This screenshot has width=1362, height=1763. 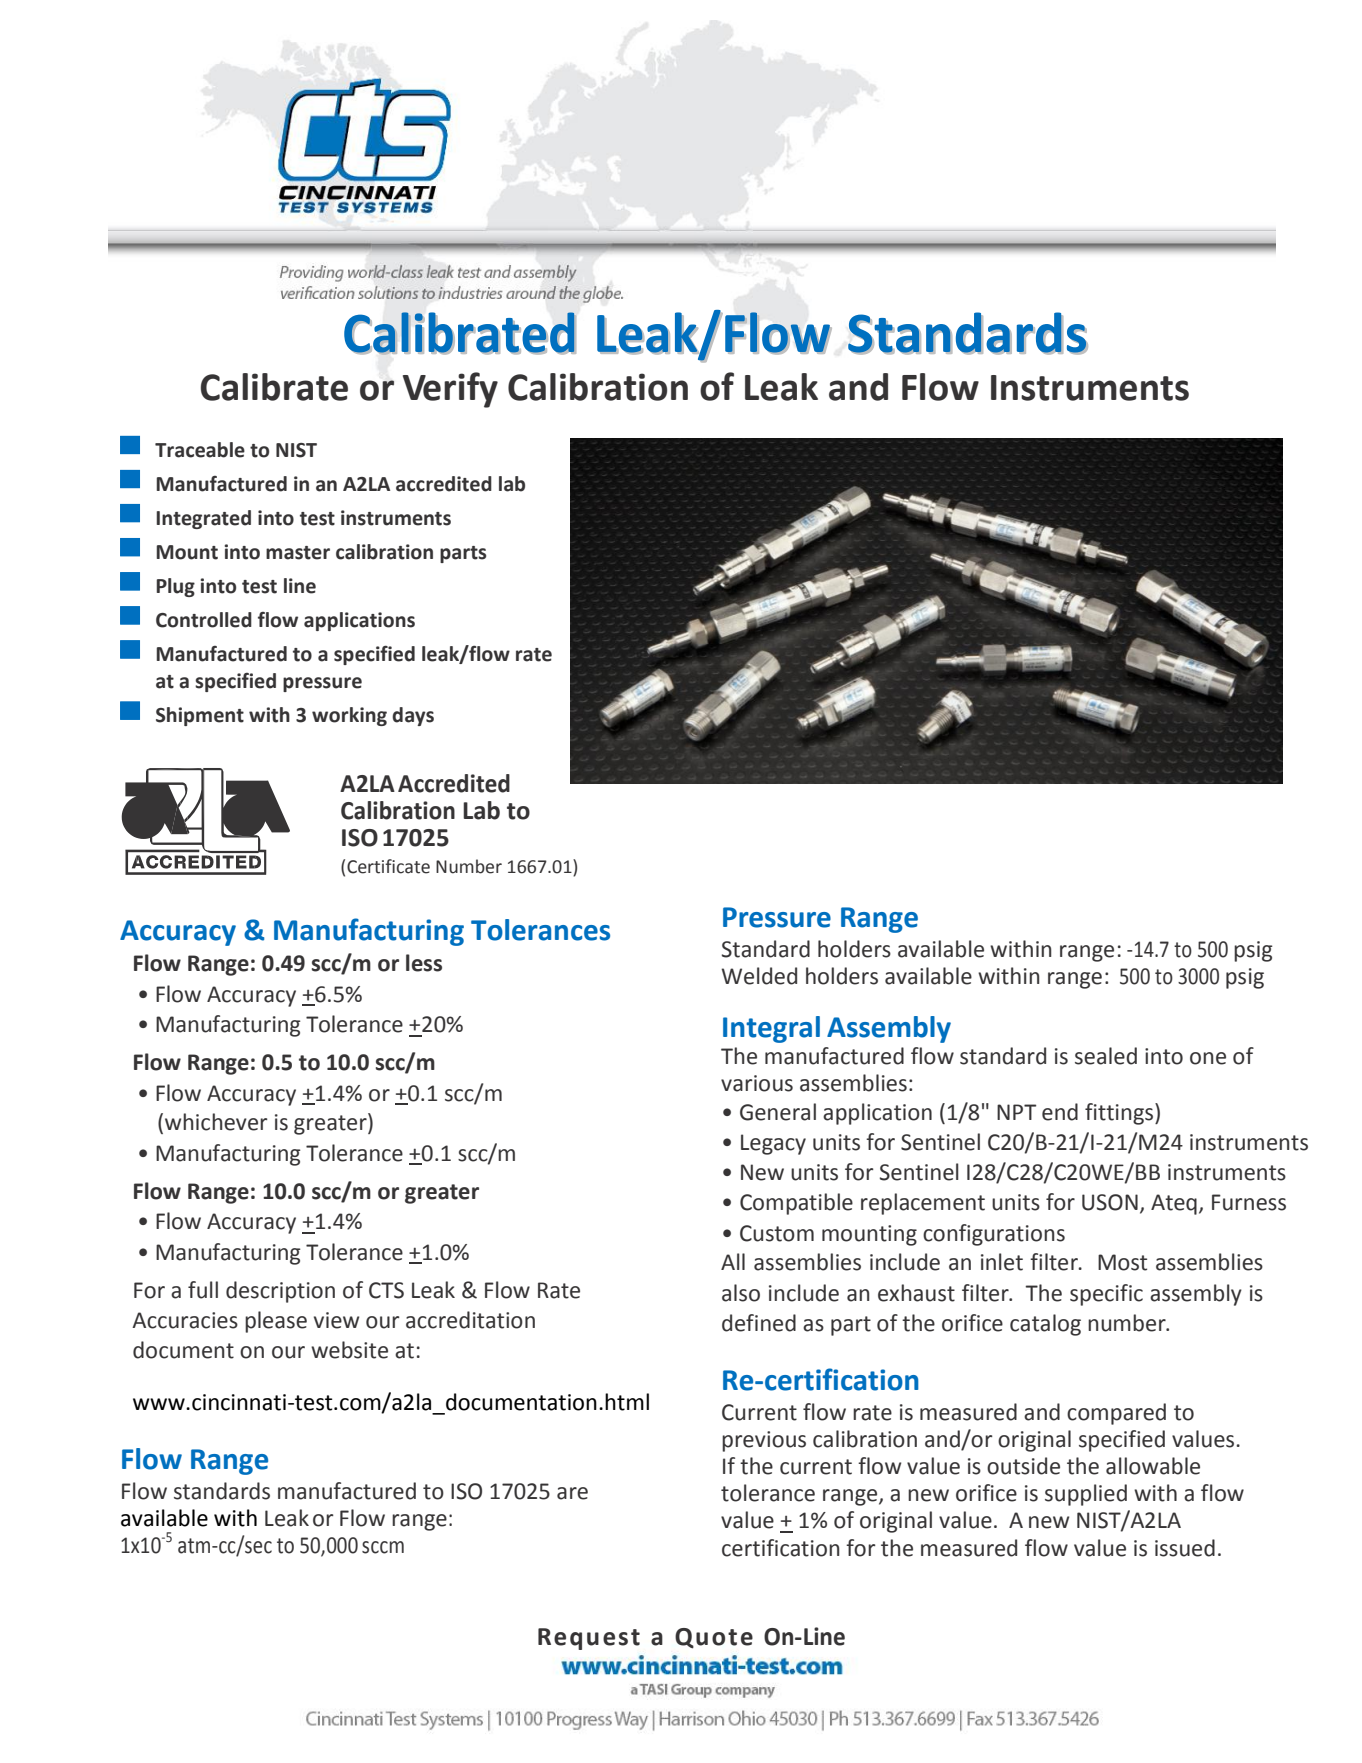 What do you see at coordinates (349, 716) in the screenshot?
I see `working` at bounding box center [349, 716].
